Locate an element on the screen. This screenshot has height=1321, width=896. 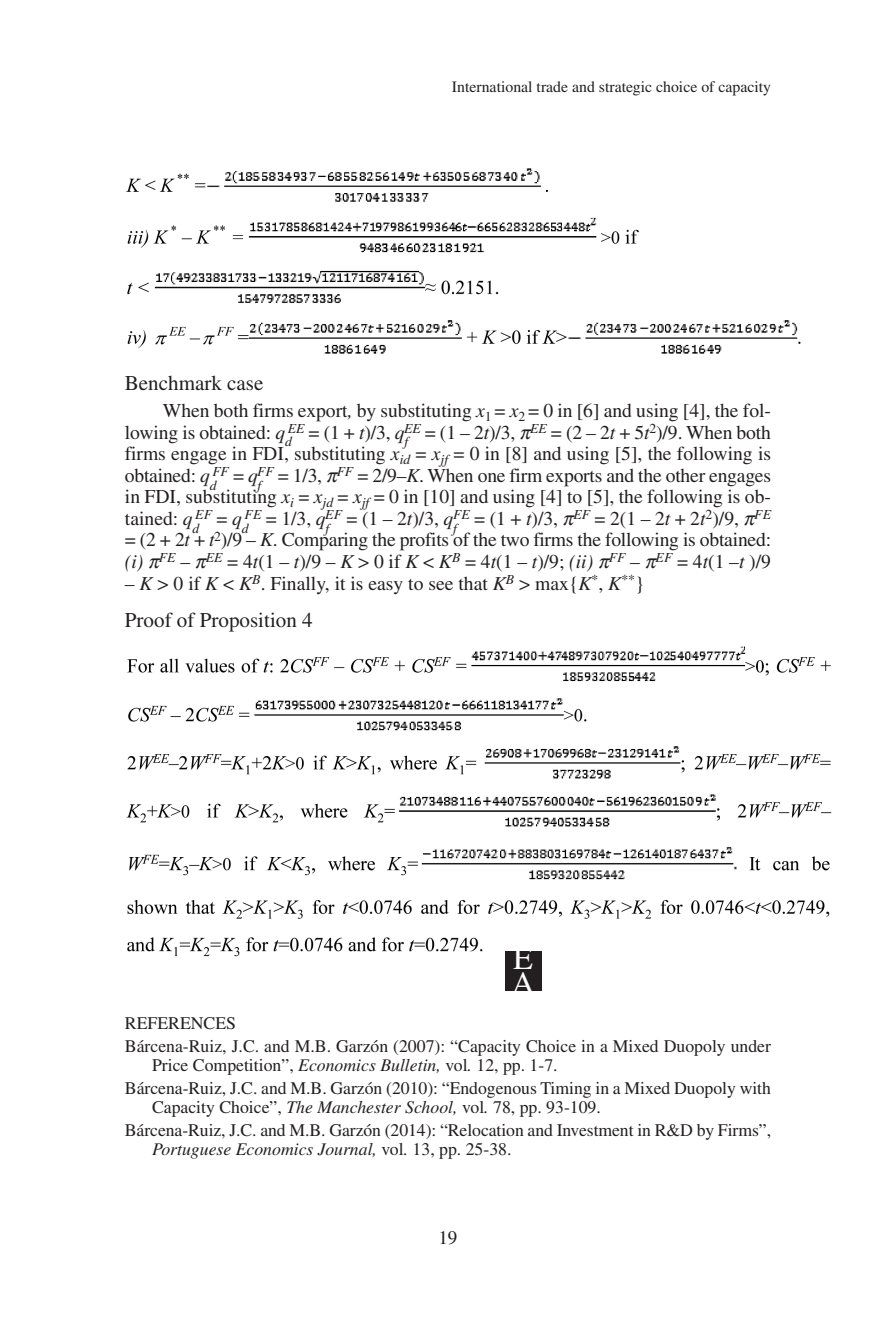
see is located at coordinates (441, 585).
